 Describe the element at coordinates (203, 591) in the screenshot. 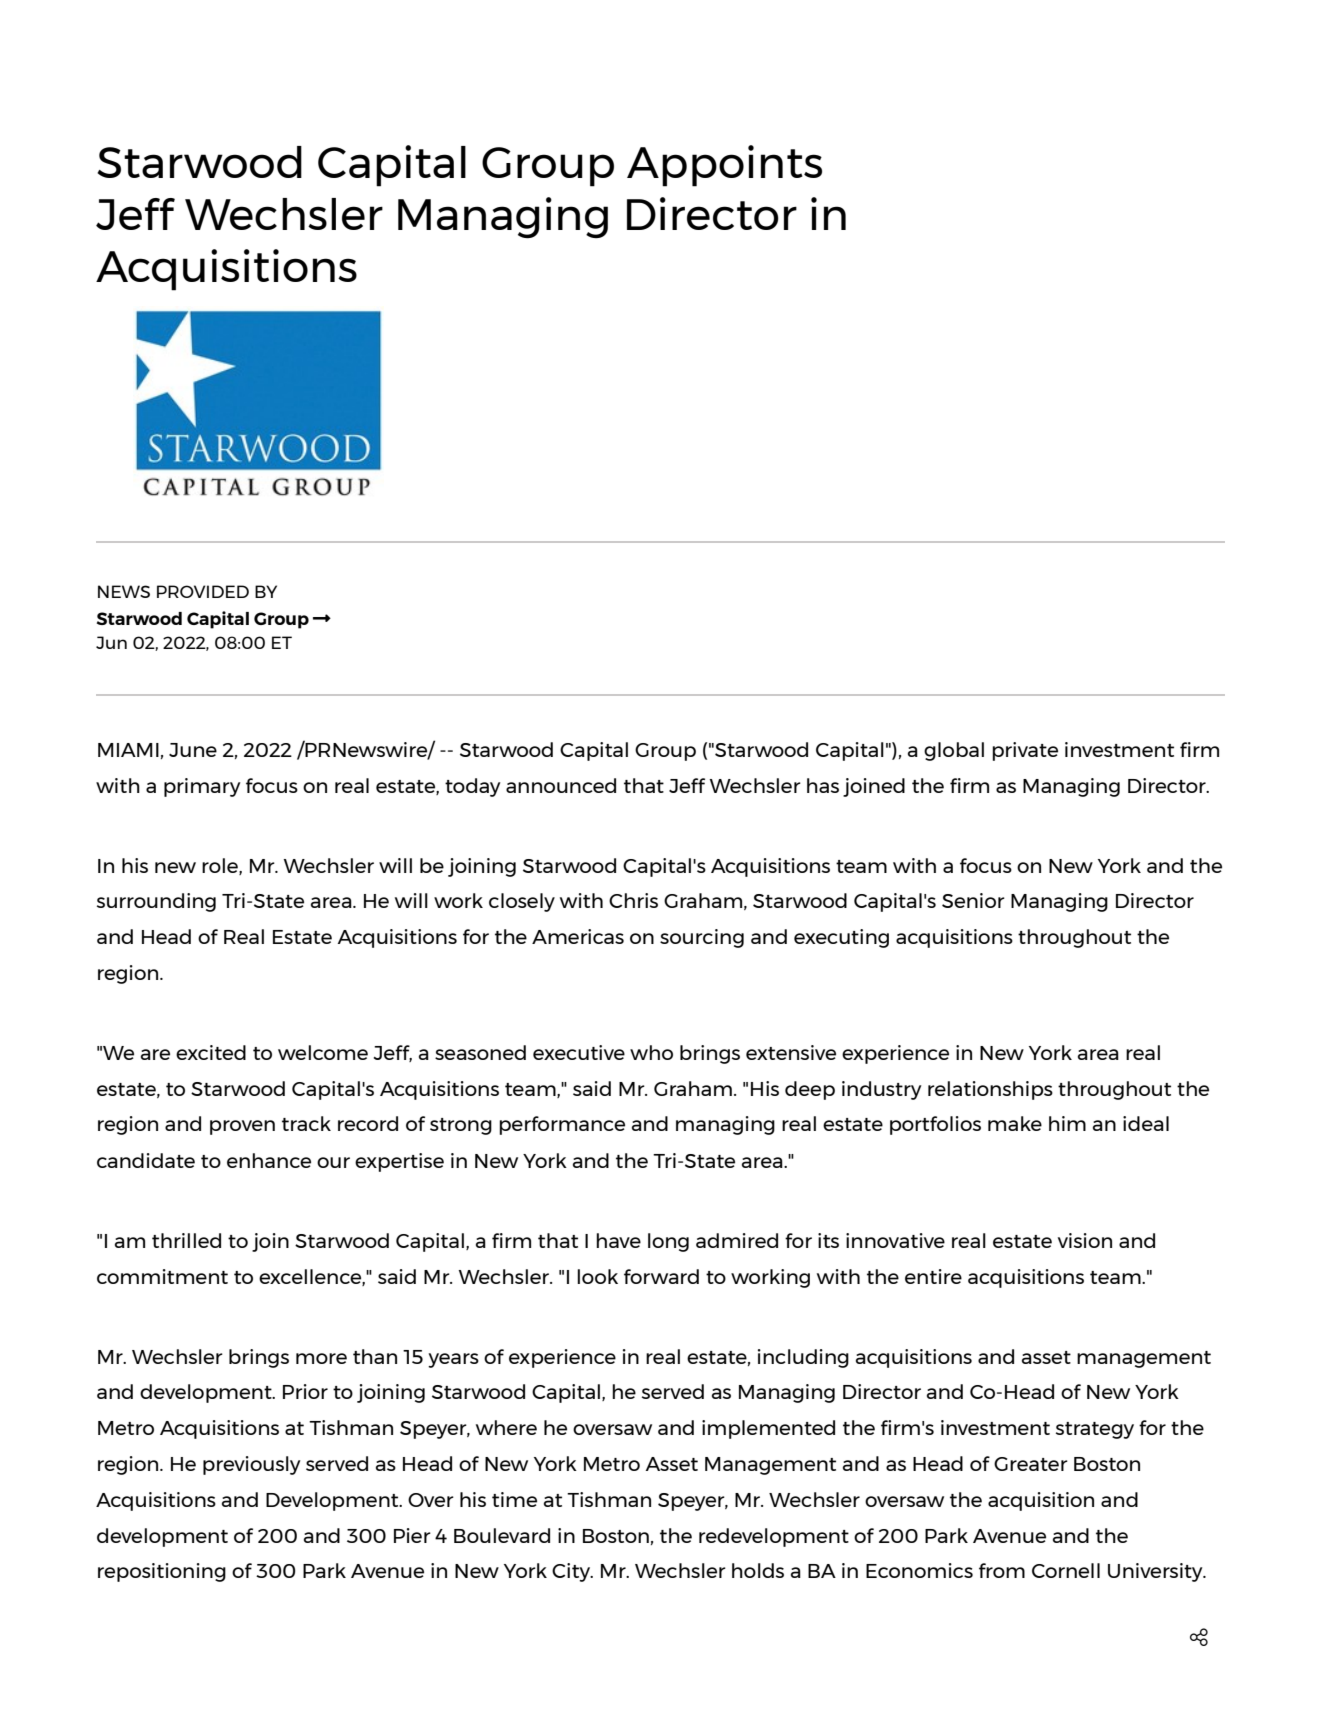

I see `PROVIDED` at that location.
